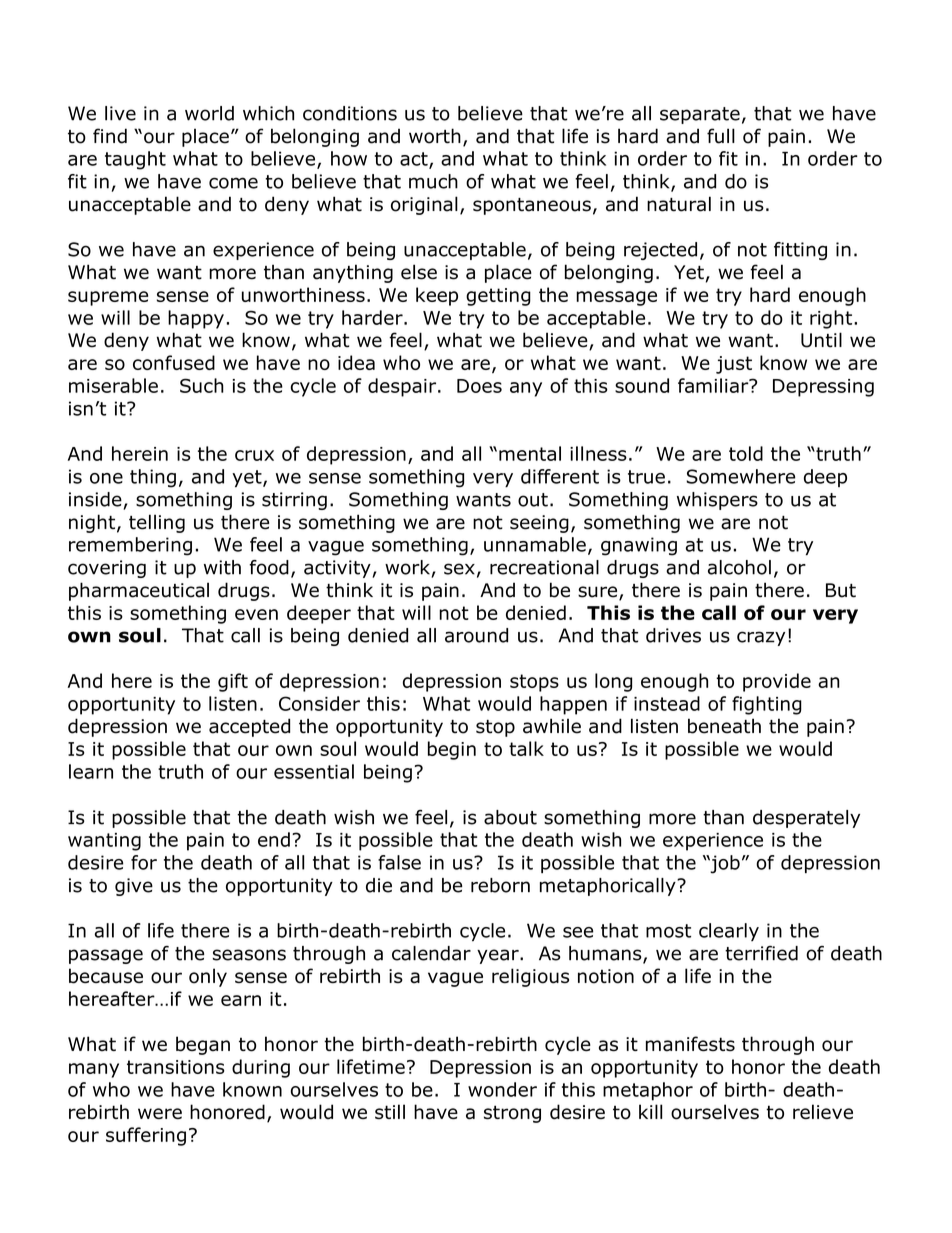 The image size is (952, 1233). Describe the element at coordinates (806, 819) in the screenshot. I see `desperately` at that location.
